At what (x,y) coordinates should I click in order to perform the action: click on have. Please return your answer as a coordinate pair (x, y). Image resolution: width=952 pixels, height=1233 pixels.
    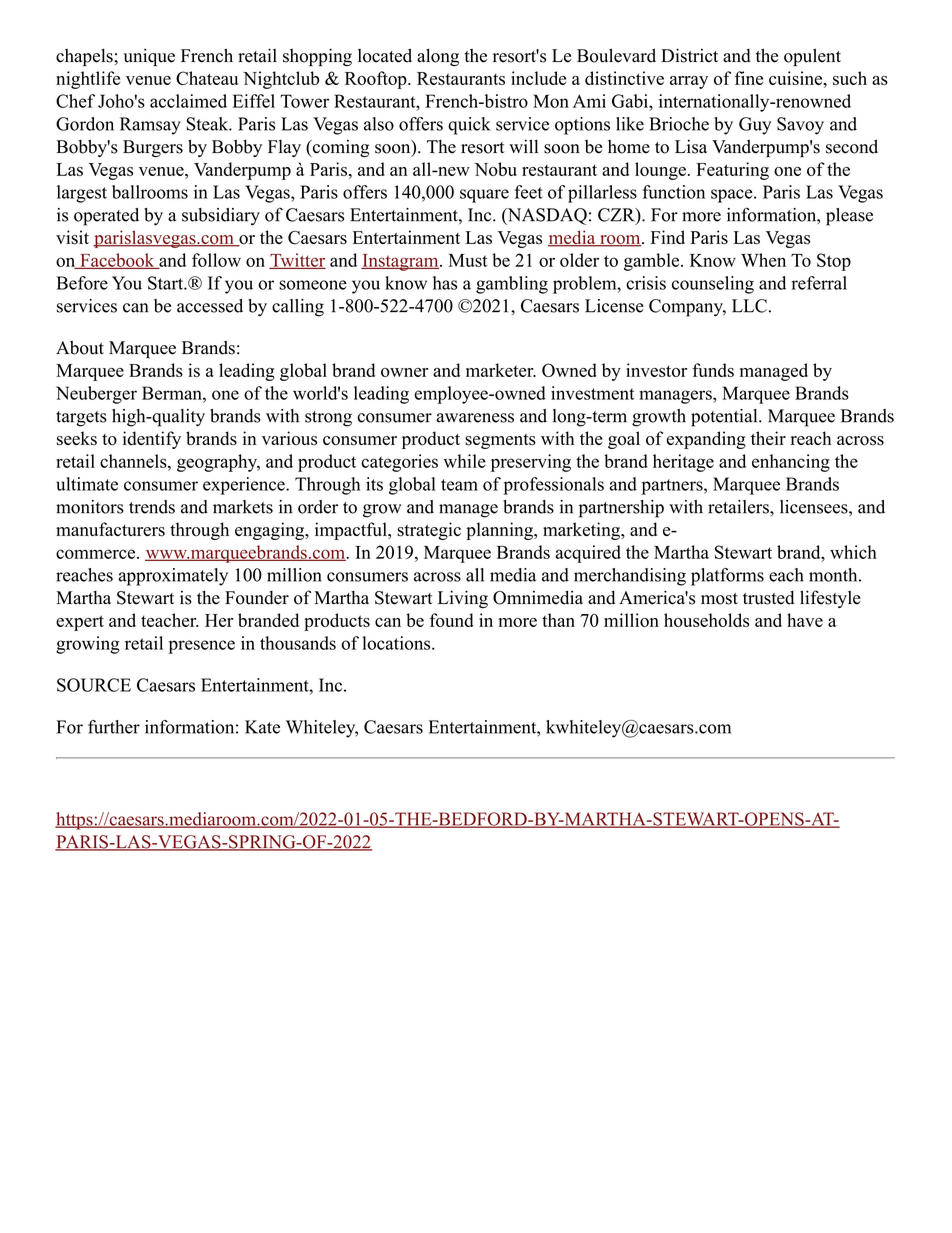
    Looking at the image, I should click on (805, 620).
